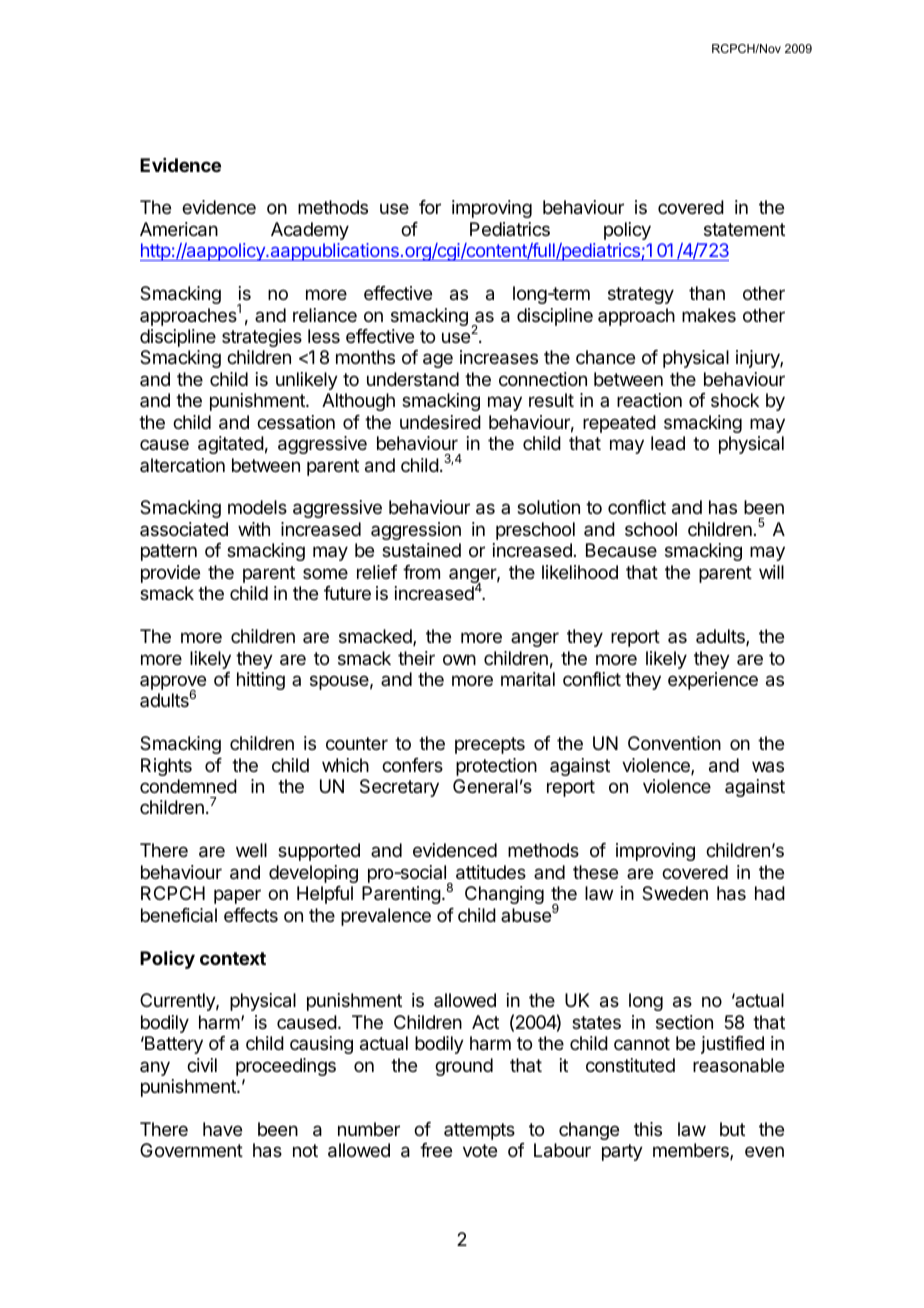 The image size is (924, 1308). I want to click on undesired, so click(440, 422).
